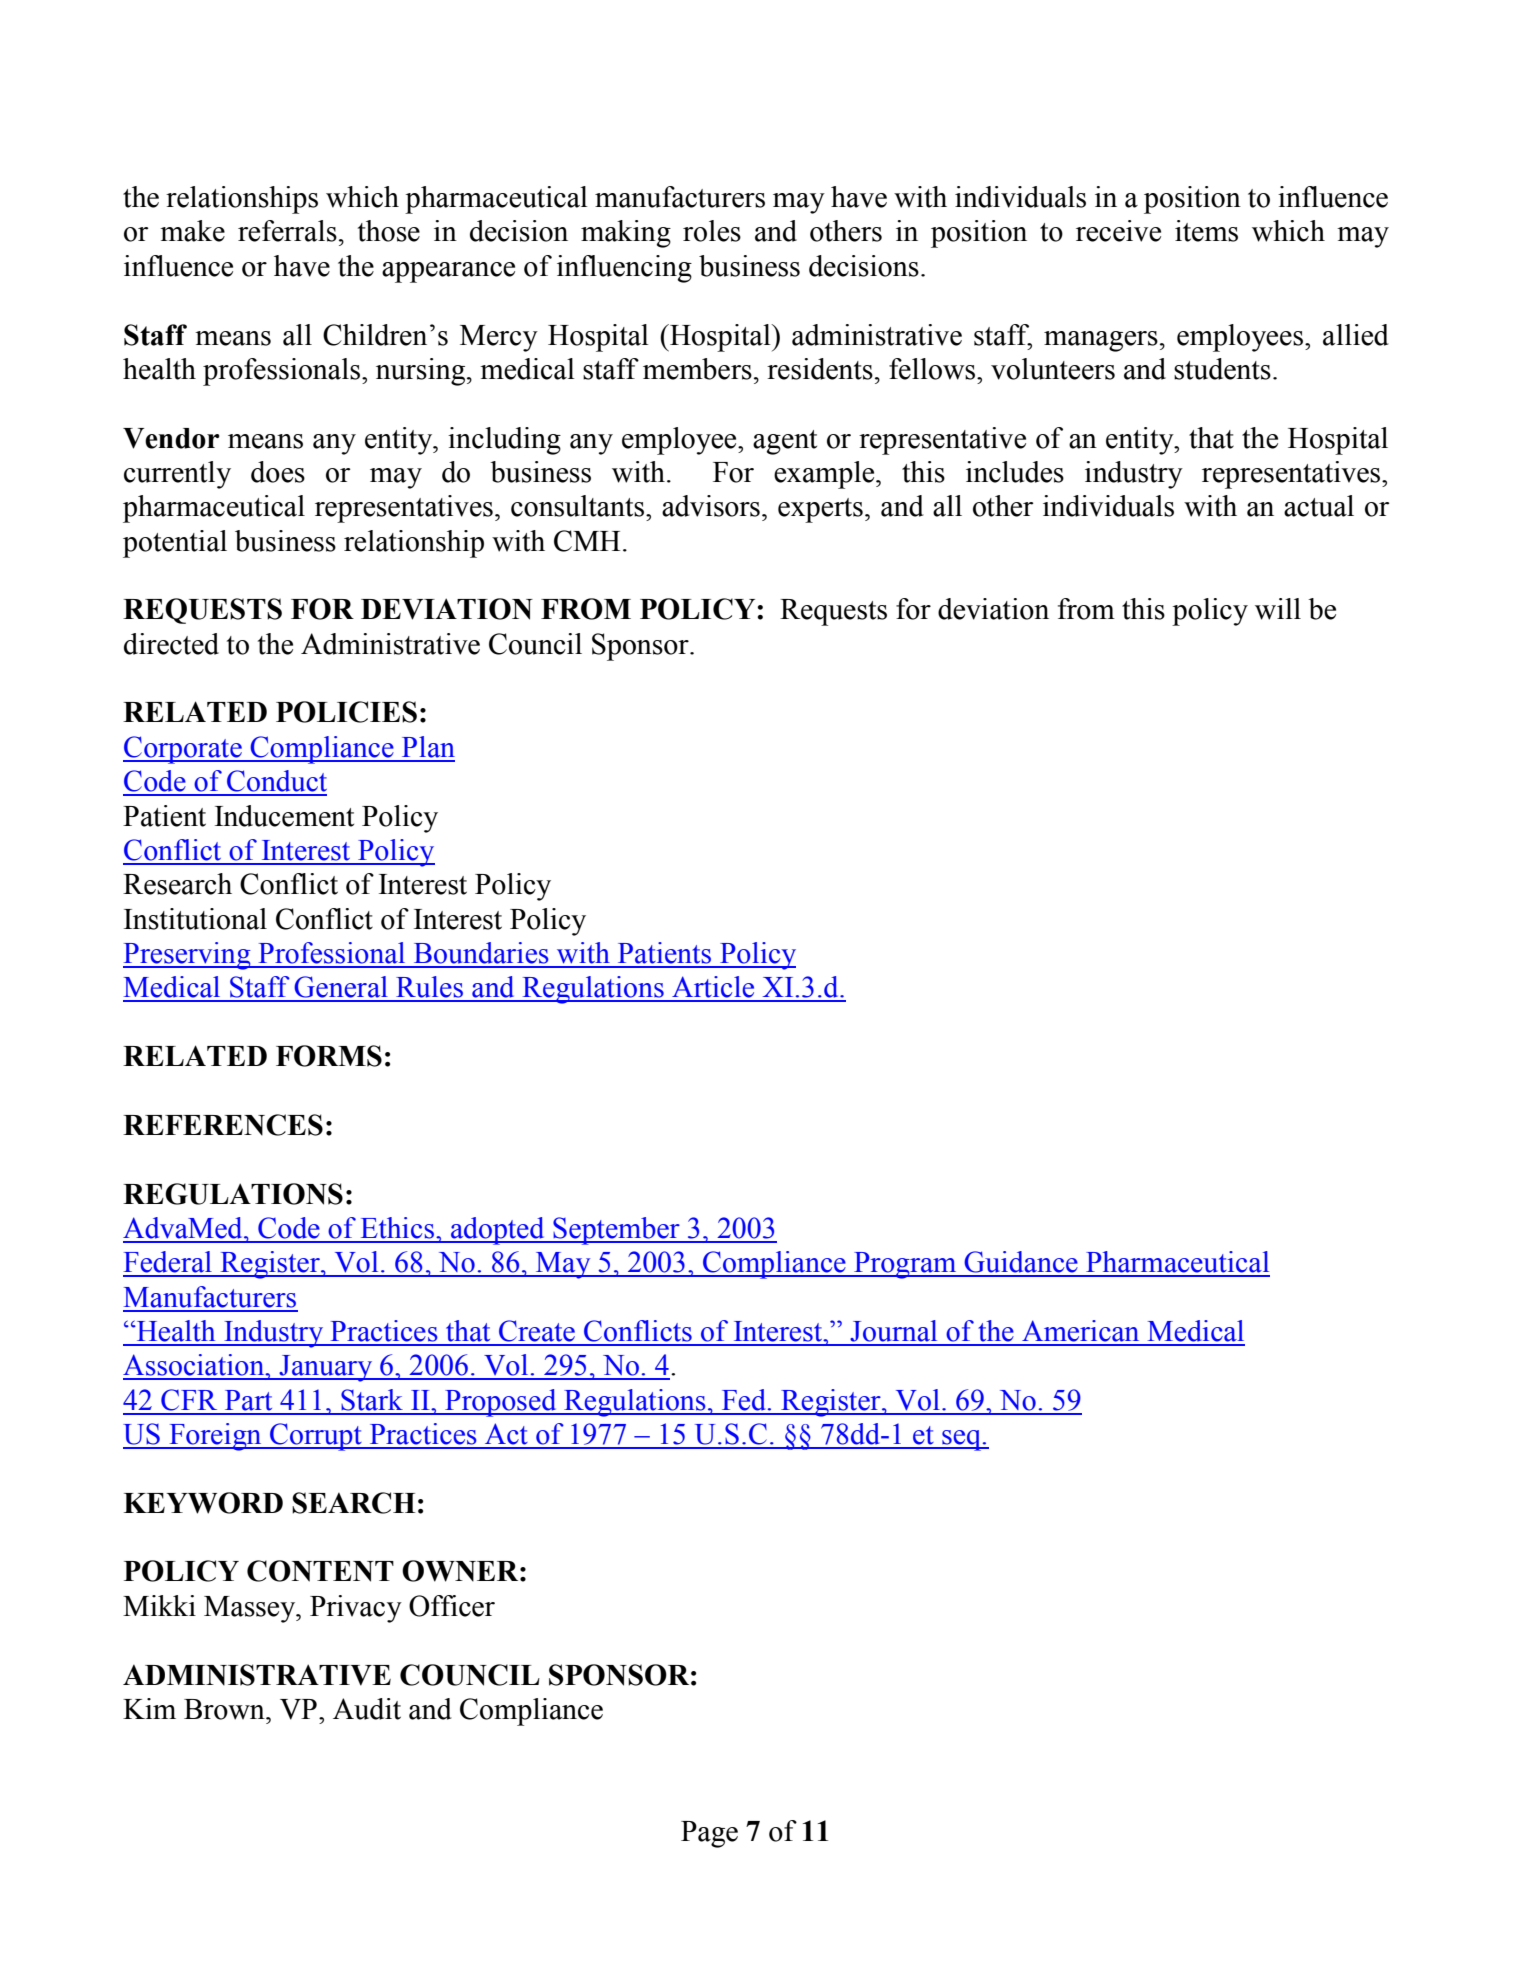 The image size is (1523, 1972). I want to click on referrals, so click(287, 231).
